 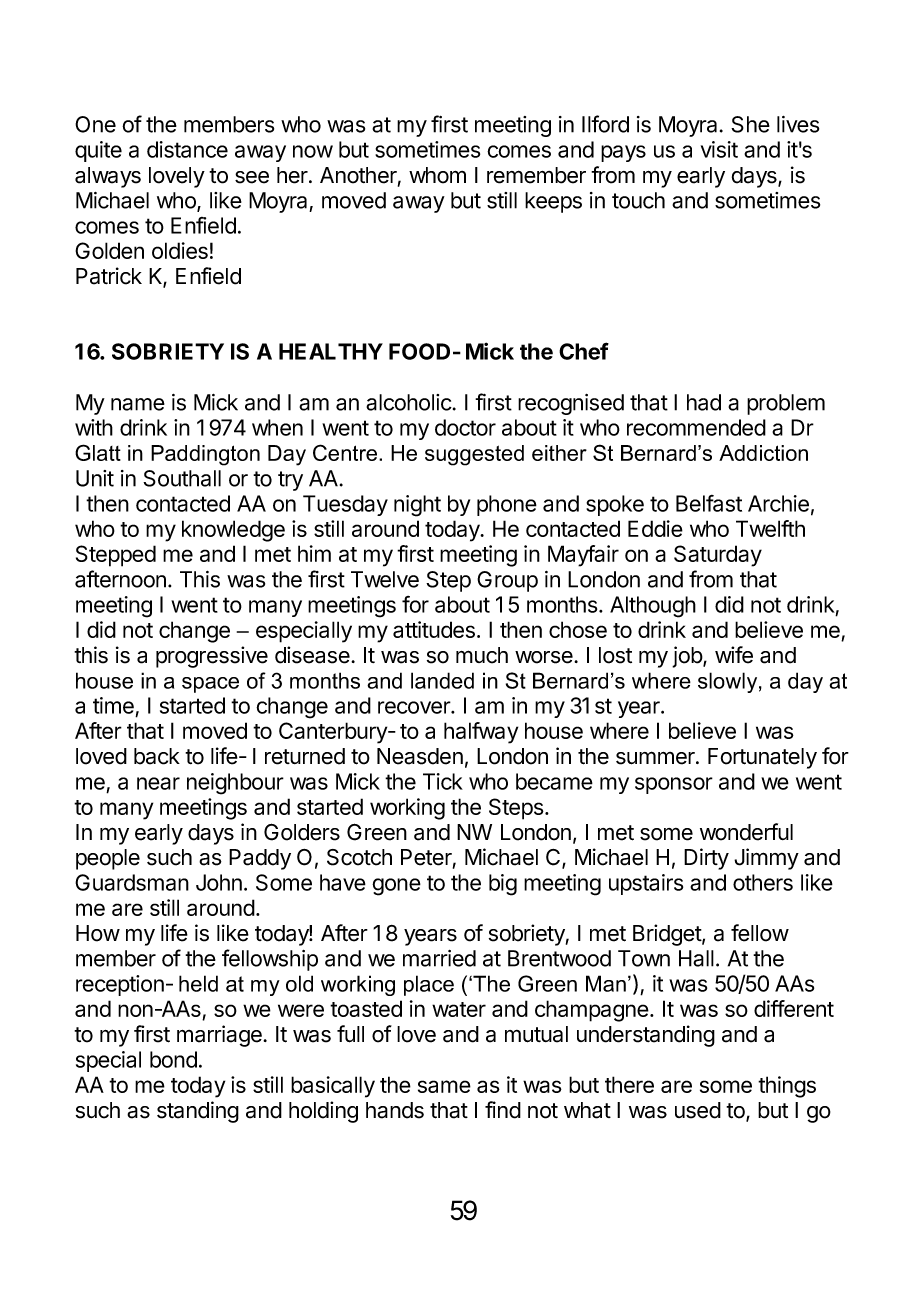 What do you see at coordinates (396, 887) in the image?
I see `gone` at bounding box center [396, 887].
